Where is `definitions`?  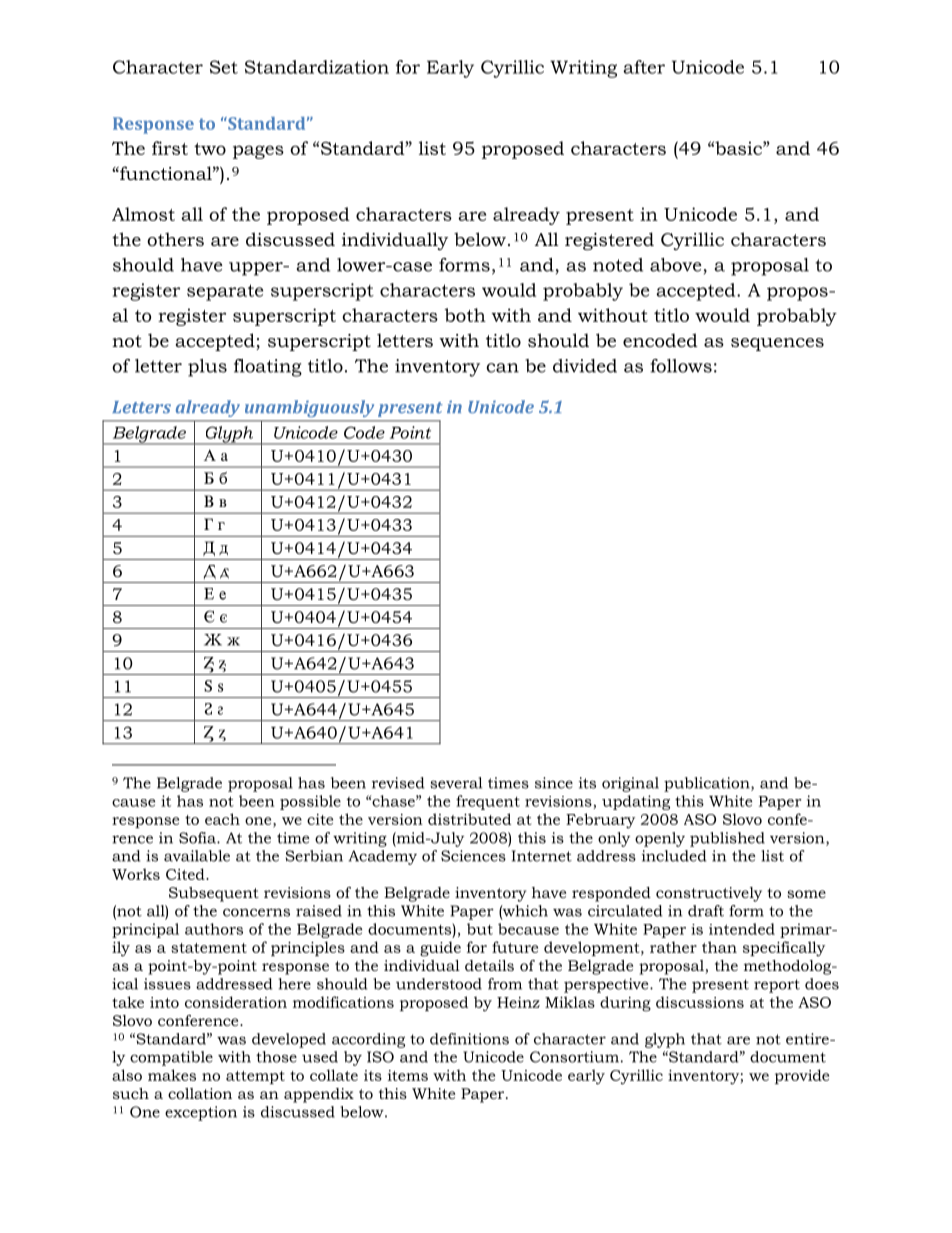
definitions is located at coordinates (469, 1039).
